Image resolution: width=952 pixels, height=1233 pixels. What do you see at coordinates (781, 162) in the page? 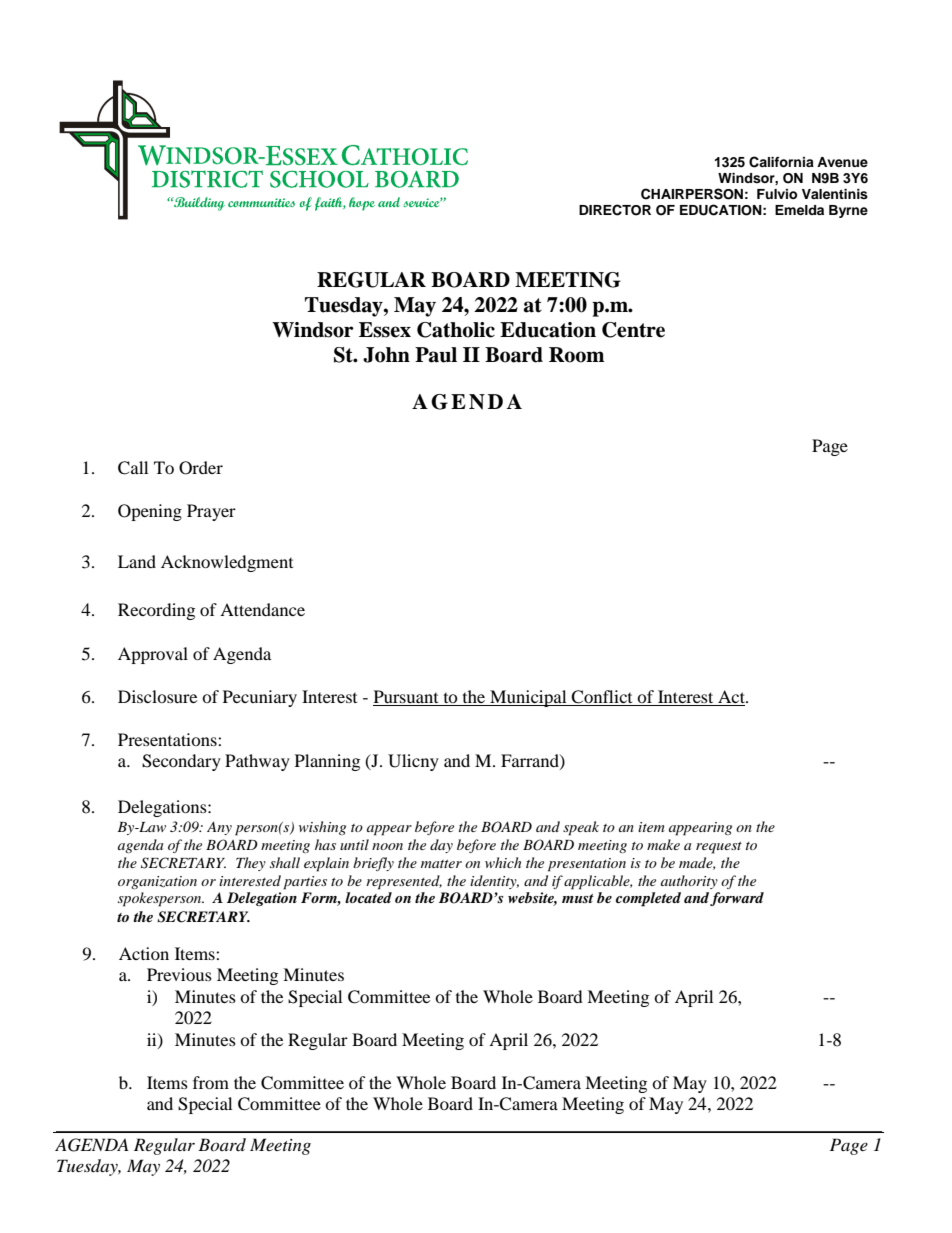
I see `California` at bounding box center [781, 162].
